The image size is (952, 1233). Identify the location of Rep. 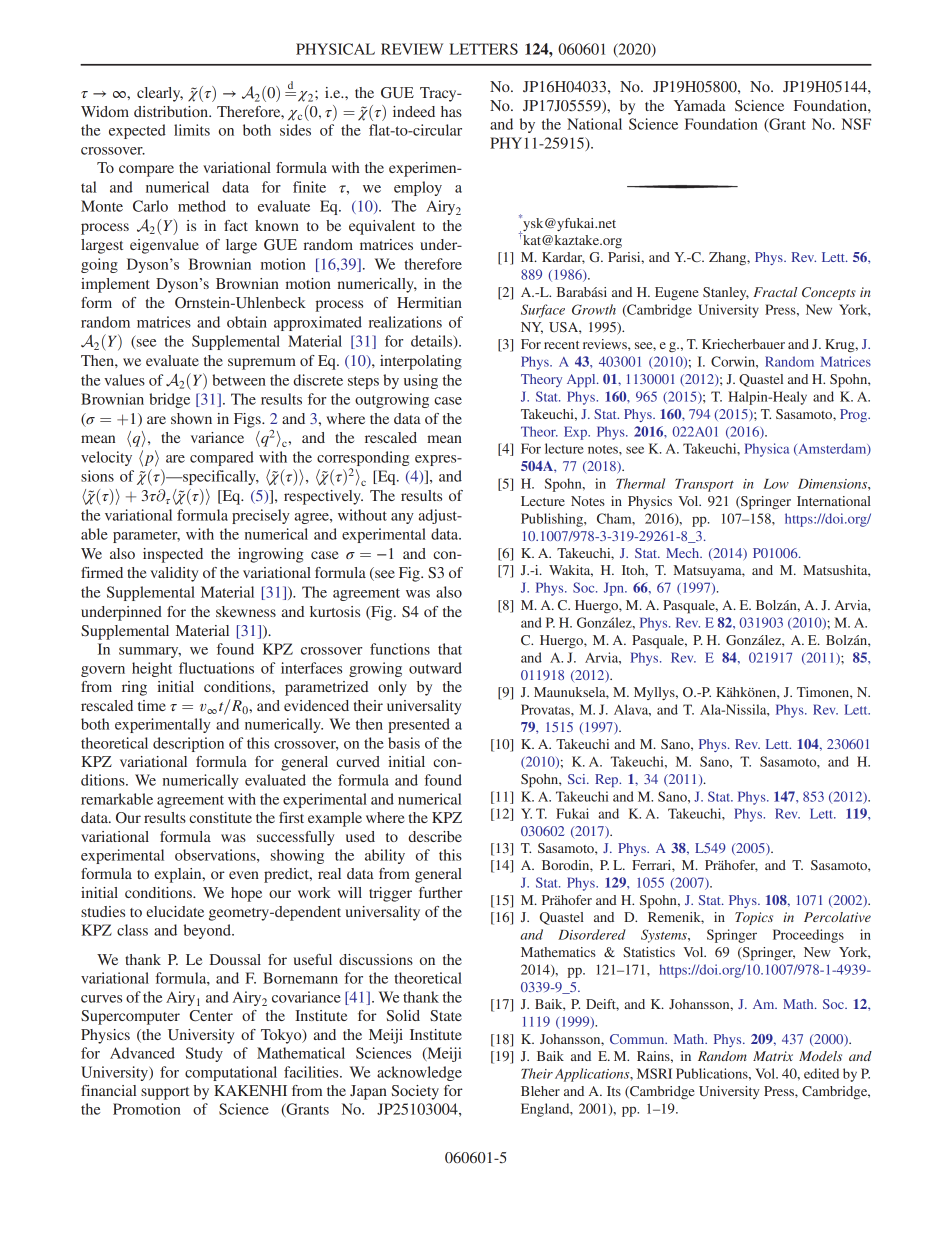
(608, 780).
